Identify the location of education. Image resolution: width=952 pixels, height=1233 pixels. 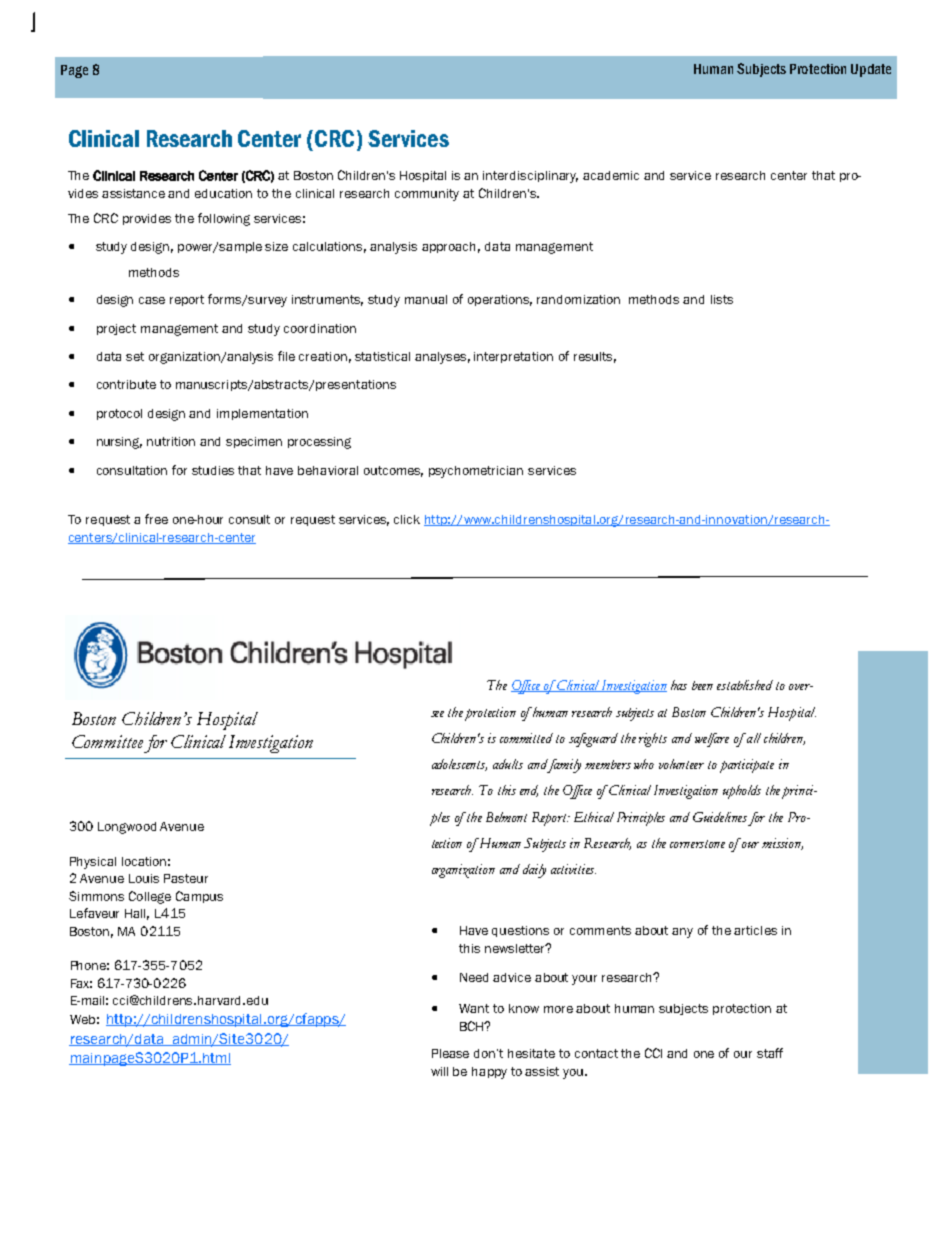
(223, 193).
